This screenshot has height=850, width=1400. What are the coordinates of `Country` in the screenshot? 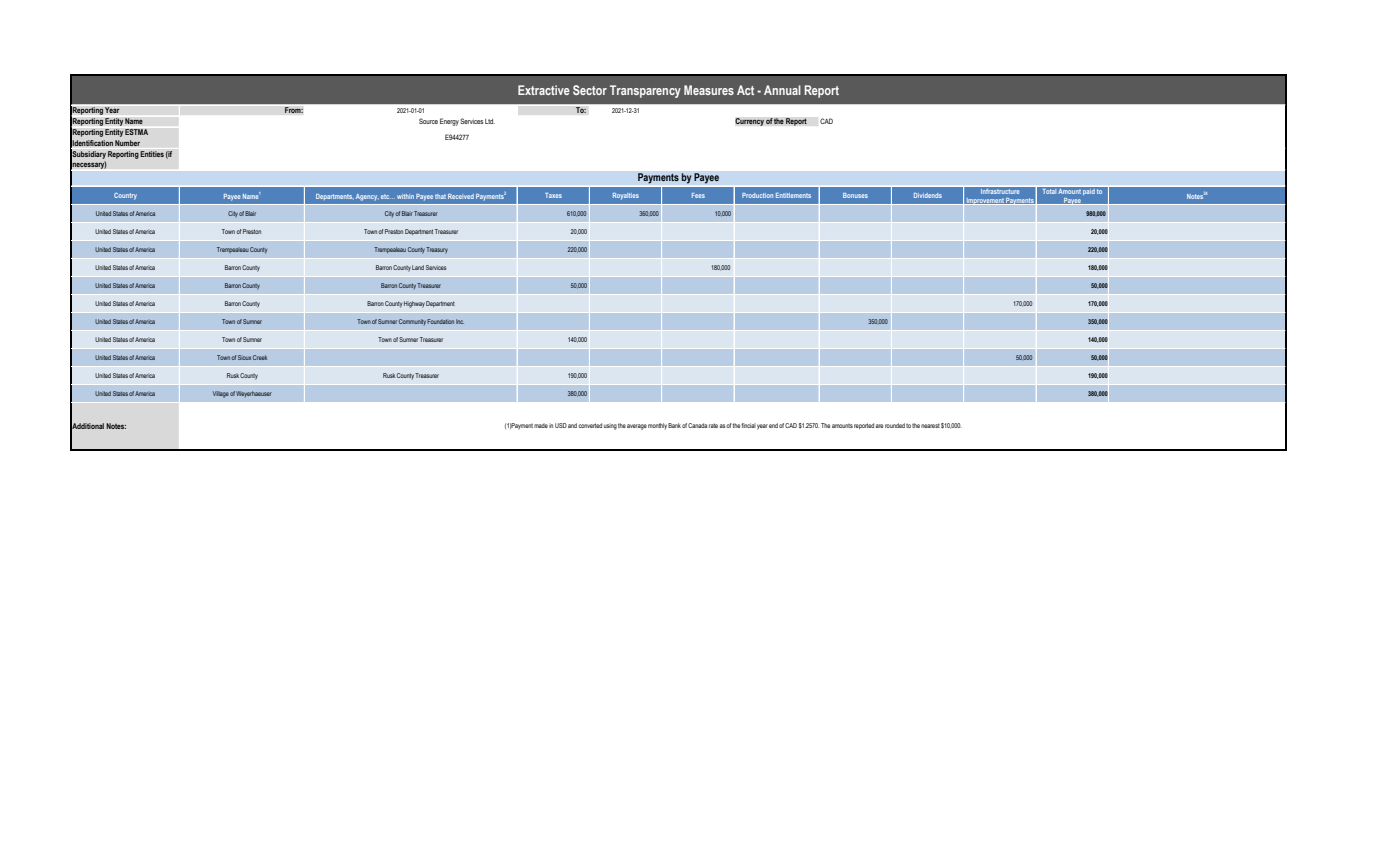 It's located at (125, 196).
